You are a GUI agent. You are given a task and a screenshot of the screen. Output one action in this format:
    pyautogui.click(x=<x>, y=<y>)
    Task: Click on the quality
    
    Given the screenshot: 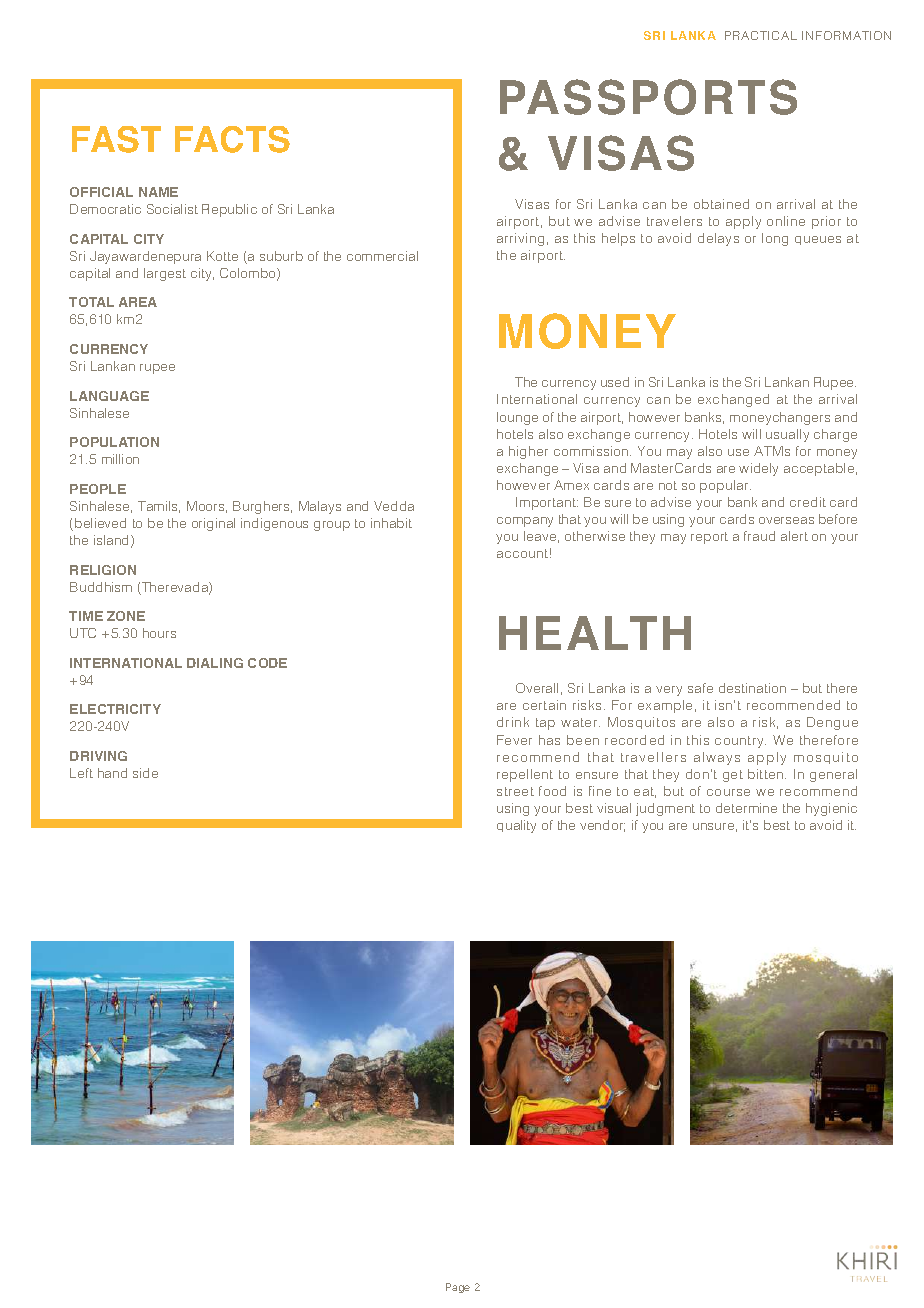 What is the action you would take?
    pyautogui.click(x=516, y=826)
